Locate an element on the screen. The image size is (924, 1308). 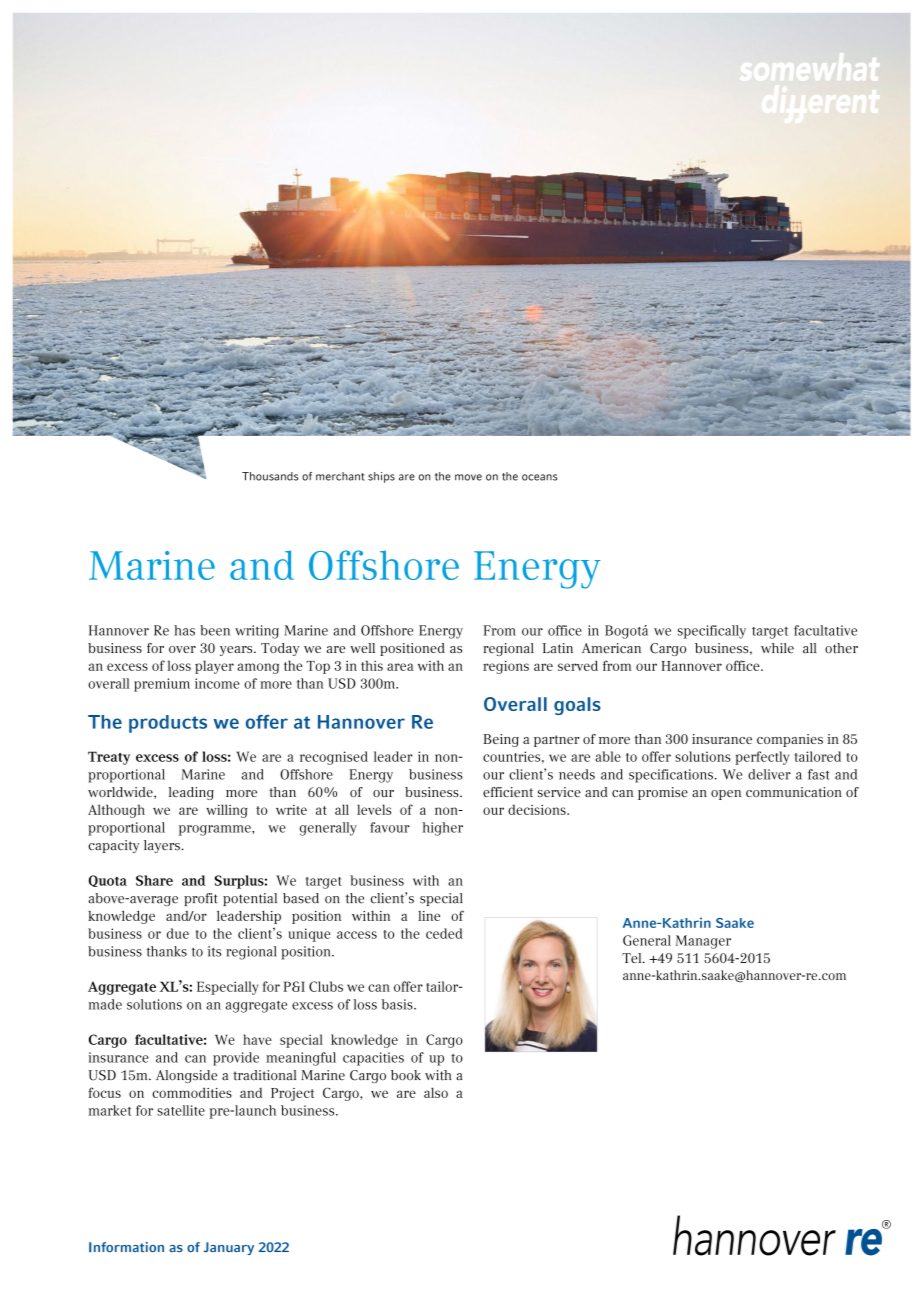
layers is located at coordinates (163, 846).
